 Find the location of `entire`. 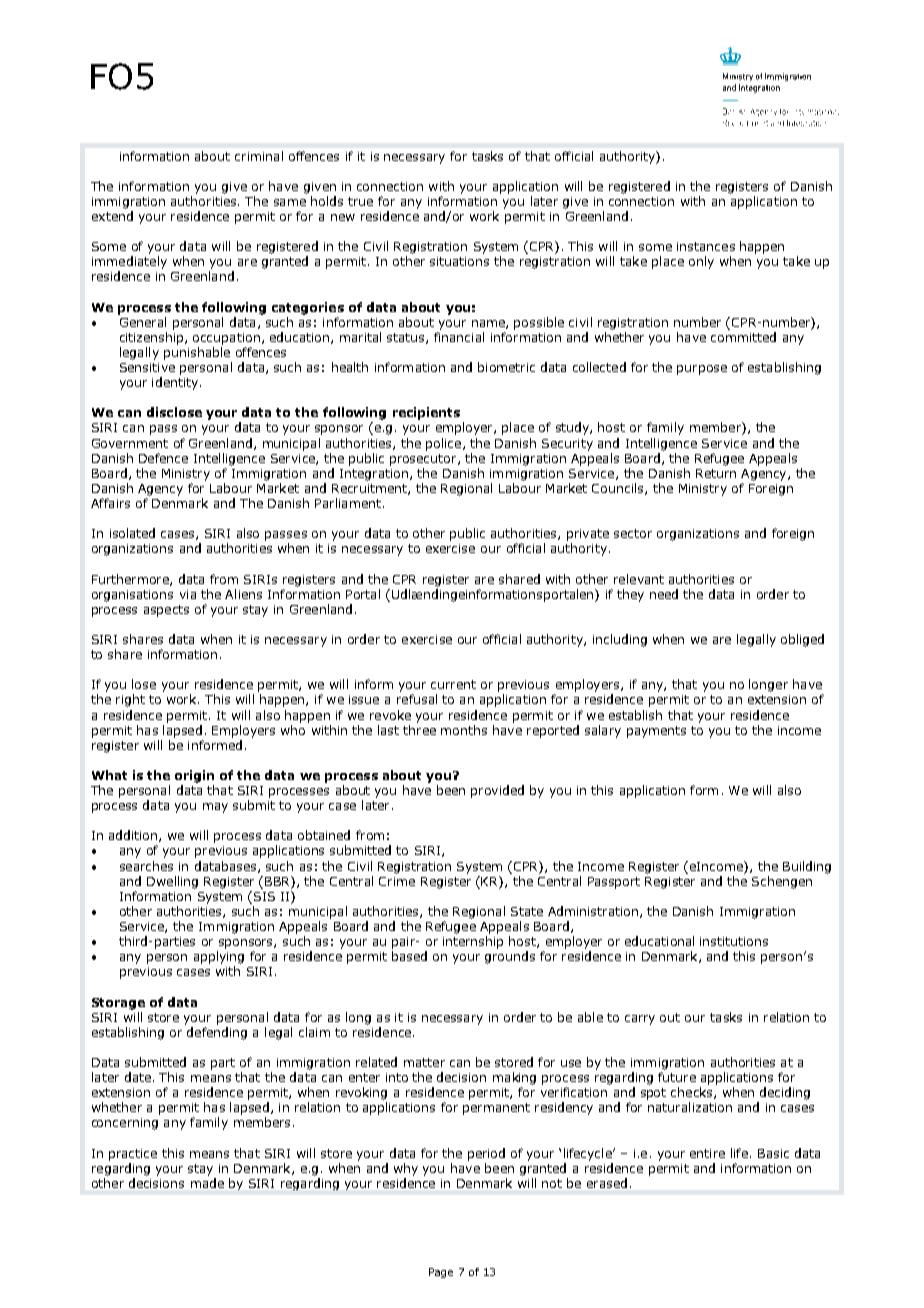

entire is located at coordinates (707, 1153).
